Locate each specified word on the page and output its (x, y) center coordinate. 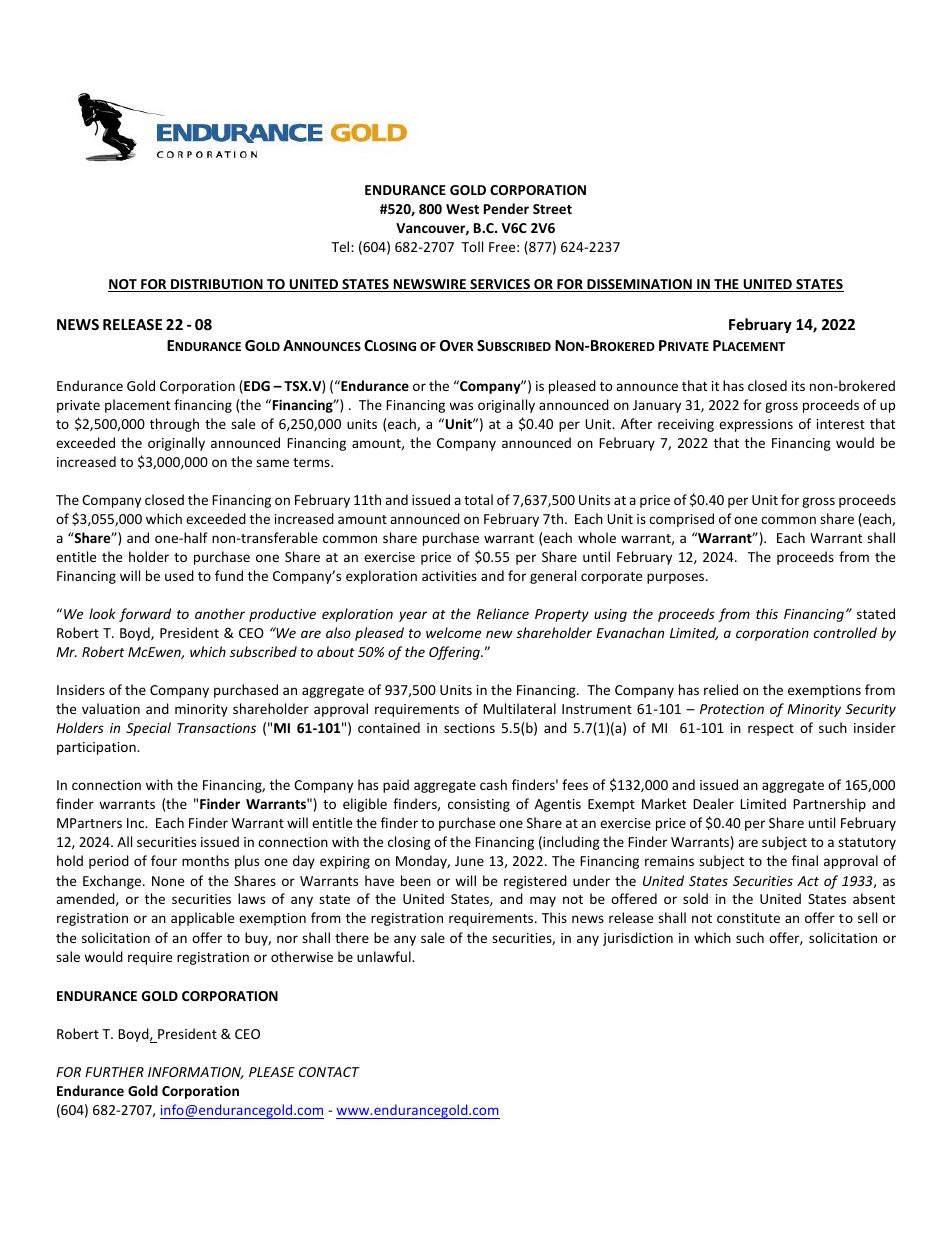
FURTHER (114, 1072)
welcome (453, 632)
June (469, 861)
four (164, 860)
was (461, 406)
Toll (472, 246)
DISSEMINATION (639, 285)
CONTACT (329, 1072)
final (805, 860)
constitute (748, 918)
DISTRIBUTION (217, 285)
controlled (845, 632)
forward (145, 615)
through (174, 425)
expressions (756, 425)
